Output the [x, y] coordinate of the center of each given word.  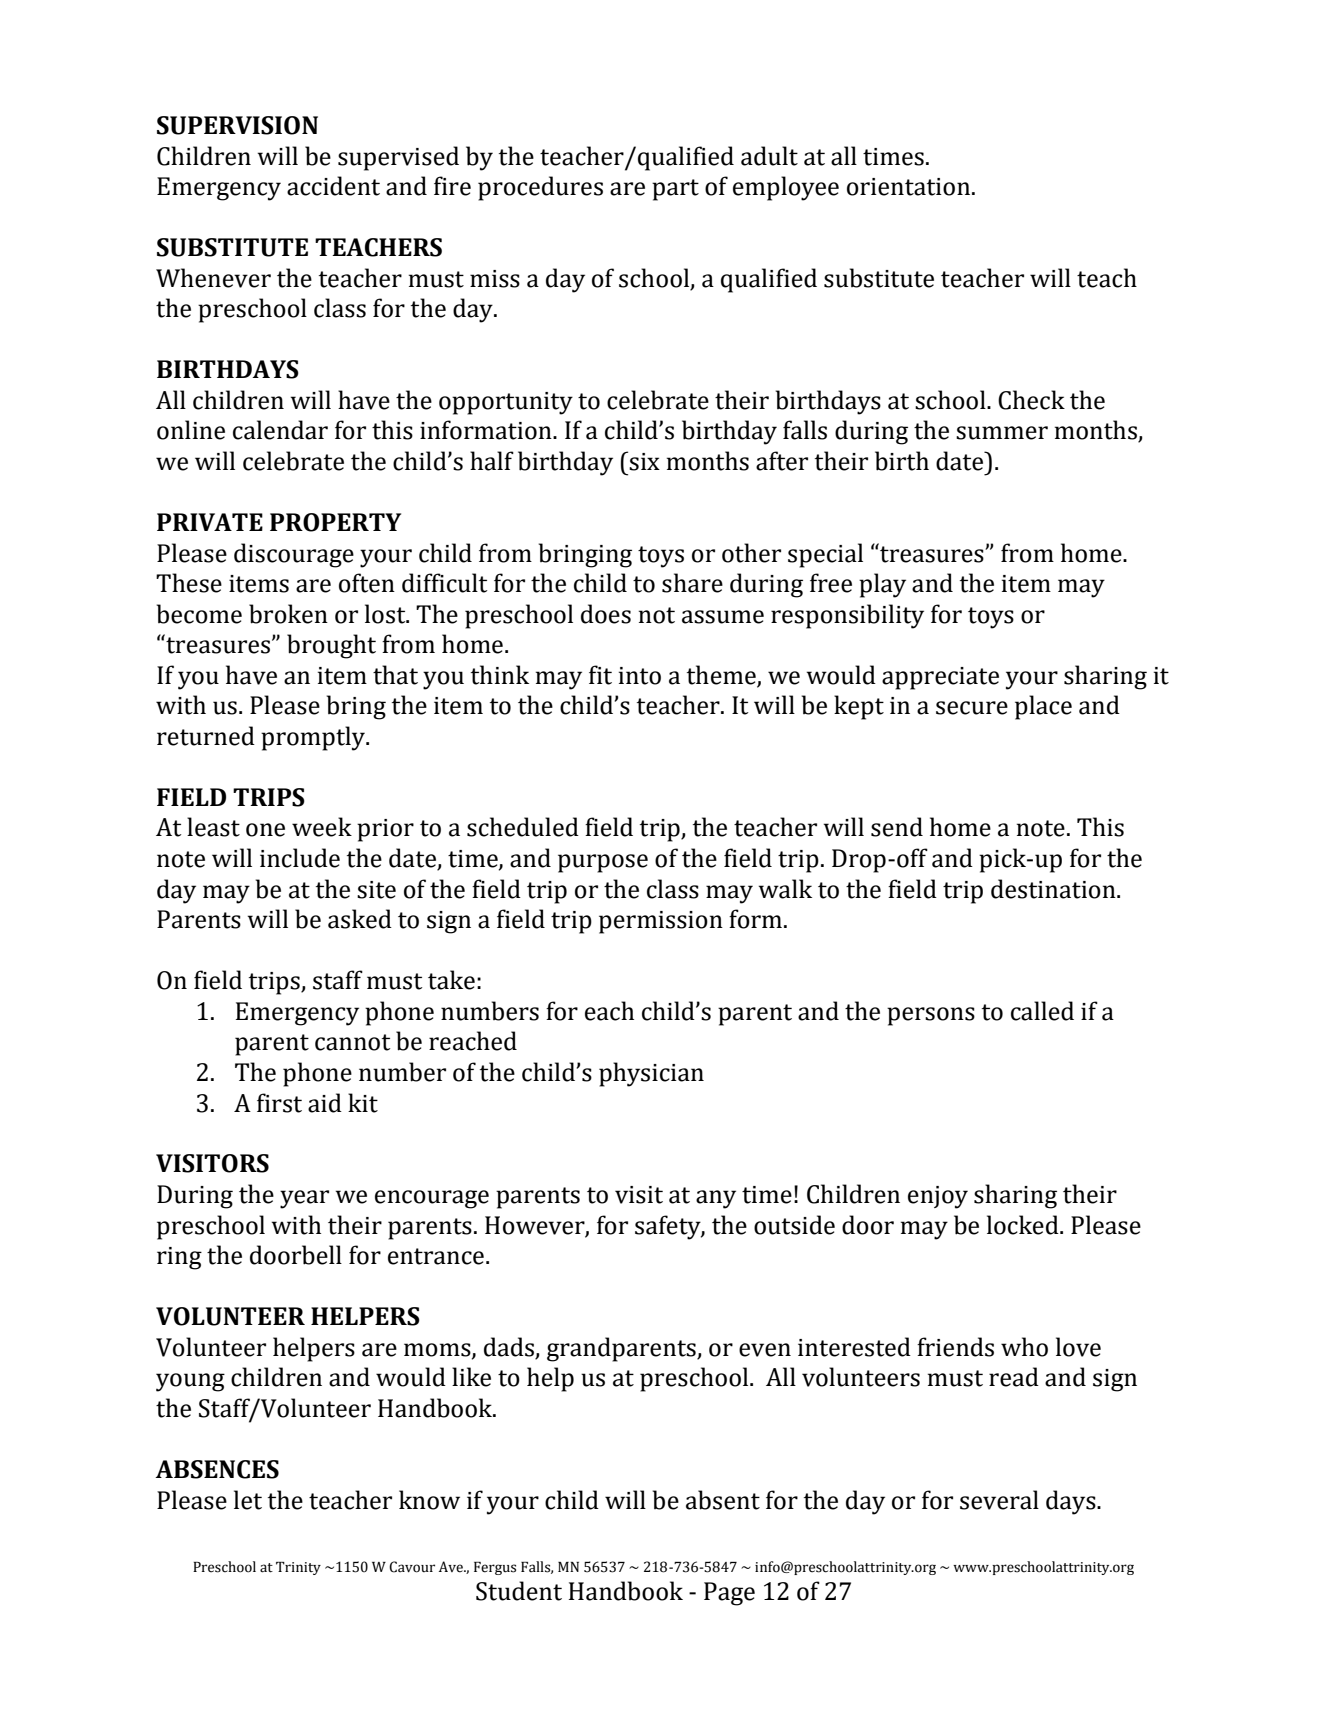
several [999, 1500]
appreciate [940, 678]
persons [931, 1016]
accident [333, 186]
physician [651, 1074]
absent [723, 1500]
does [606, 614]
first [279, 1103]
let [248, 1500]
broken [288, 614]
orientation [908, 187]
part [675, 190]
